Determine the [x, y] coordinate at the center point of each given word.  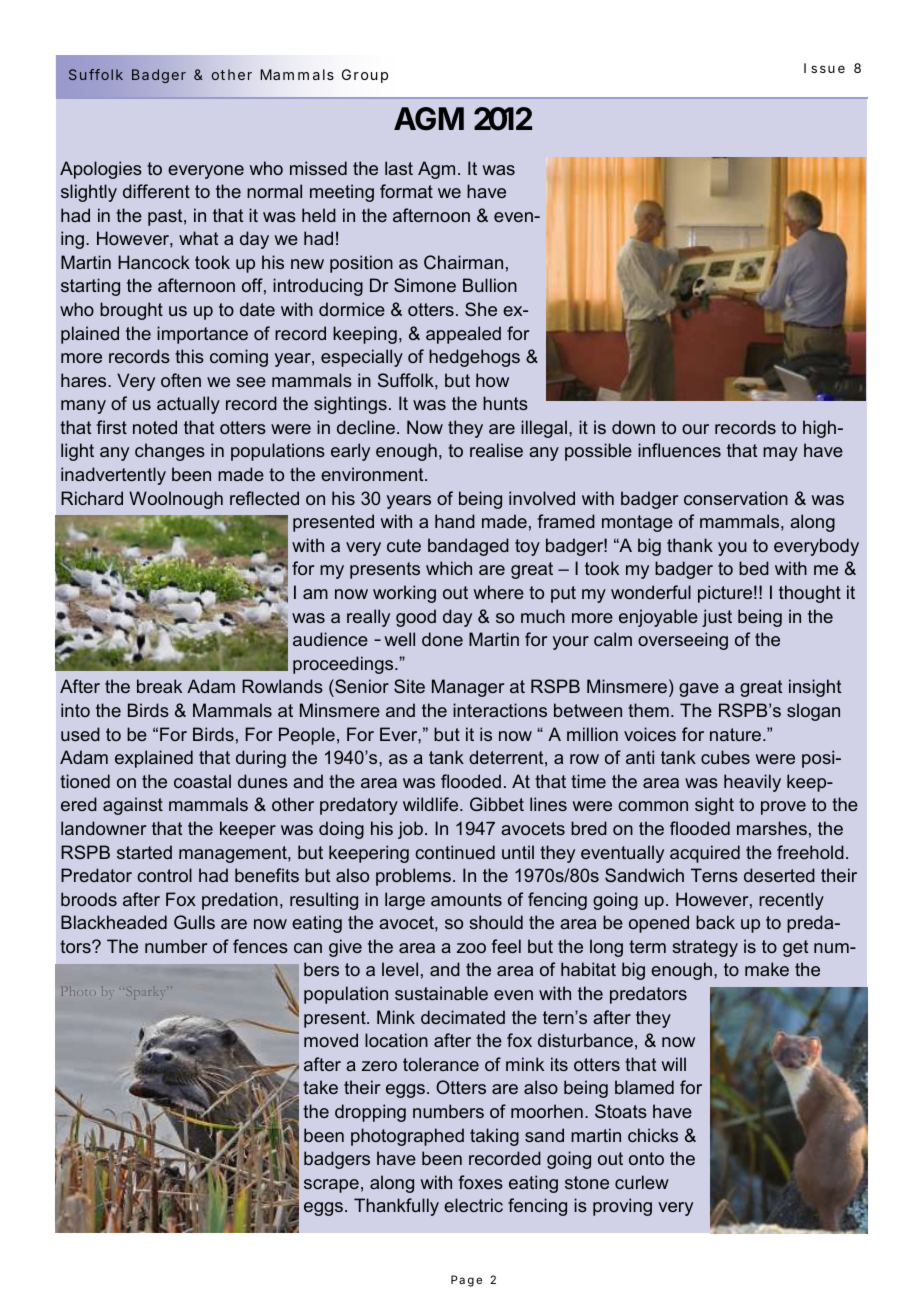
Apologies [101, 170]
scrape [331, 1186]
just [717, 618]
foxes [481, 1182]
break [159, 686]
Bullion [490, 285]
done [442, 639]
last [399, 168]
